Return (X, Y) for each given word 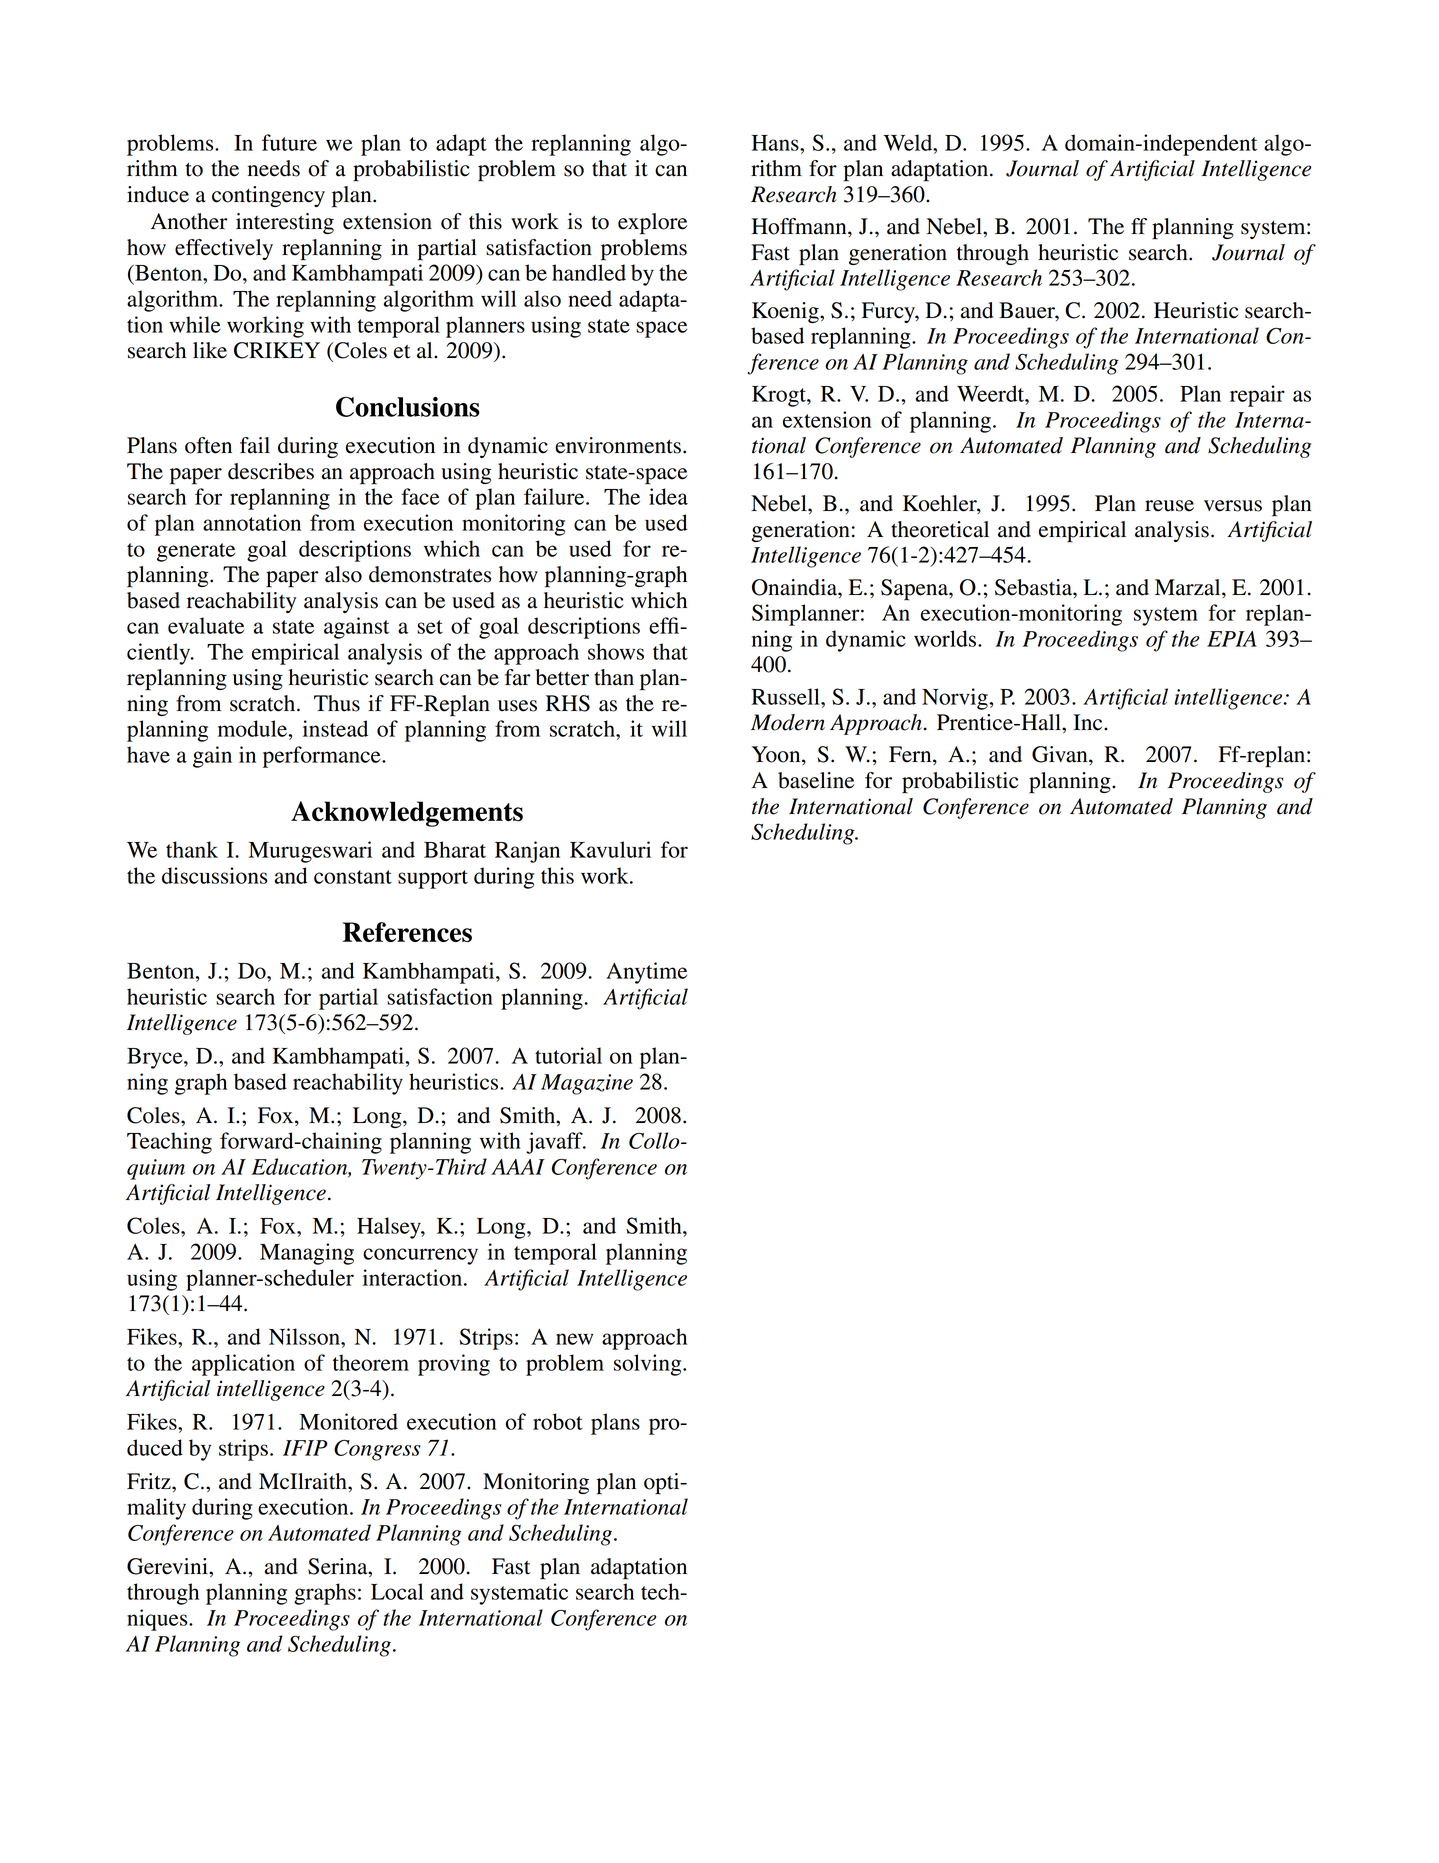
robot (558, 1421)
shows (616, 651)
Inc (1089, 722)
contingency (268, 196)
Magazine (587, 1084)
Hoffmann (800, 226)
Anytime (646, 973)
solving (649, 1365)
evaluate (206, 625)
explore (652, 224)
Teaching (169, 1143)
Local (397, 1591)
